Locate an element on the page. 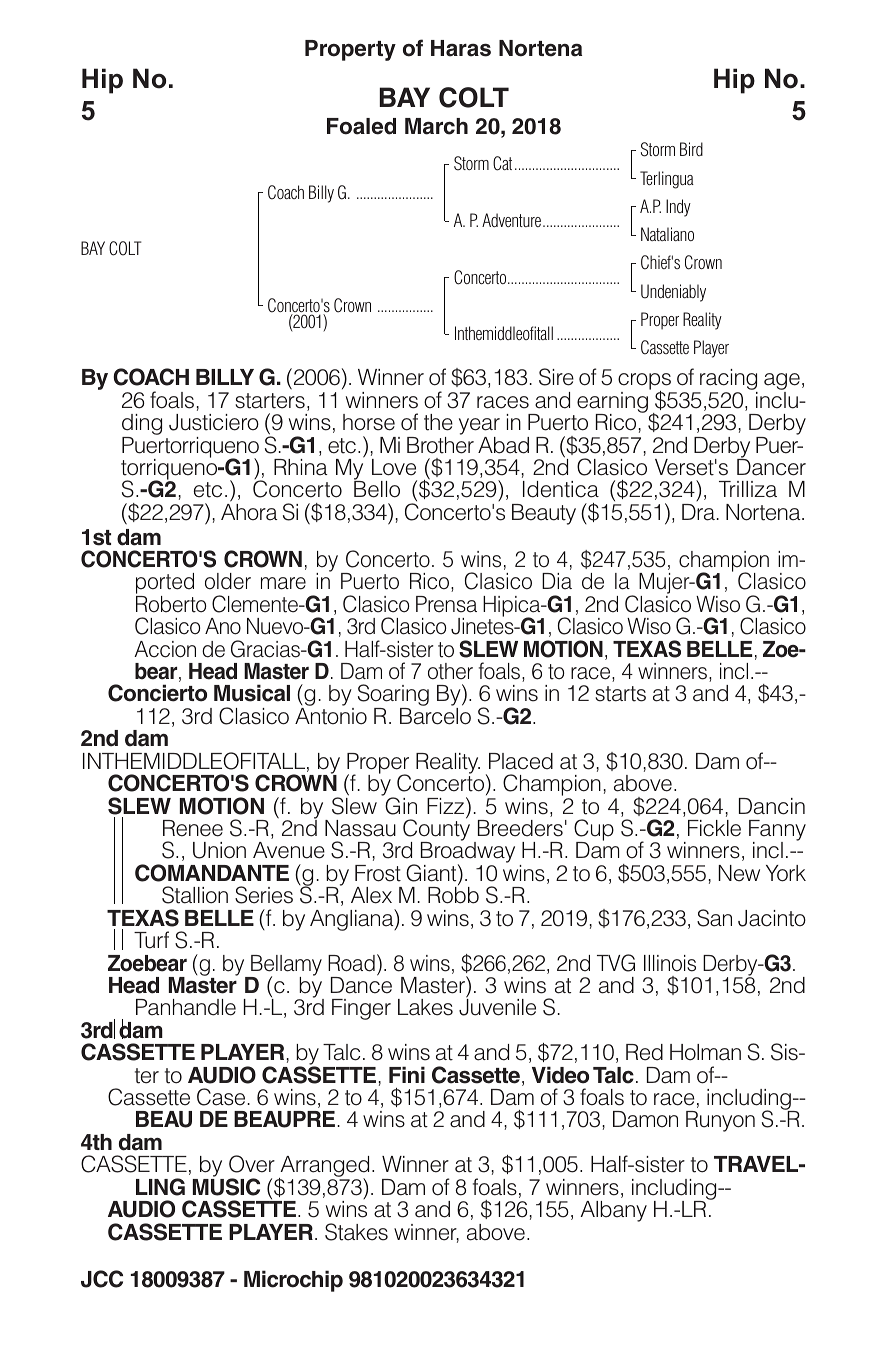 The width and height of the image is (887, 1372). Microchip is located at coordinates (293, 1281).
